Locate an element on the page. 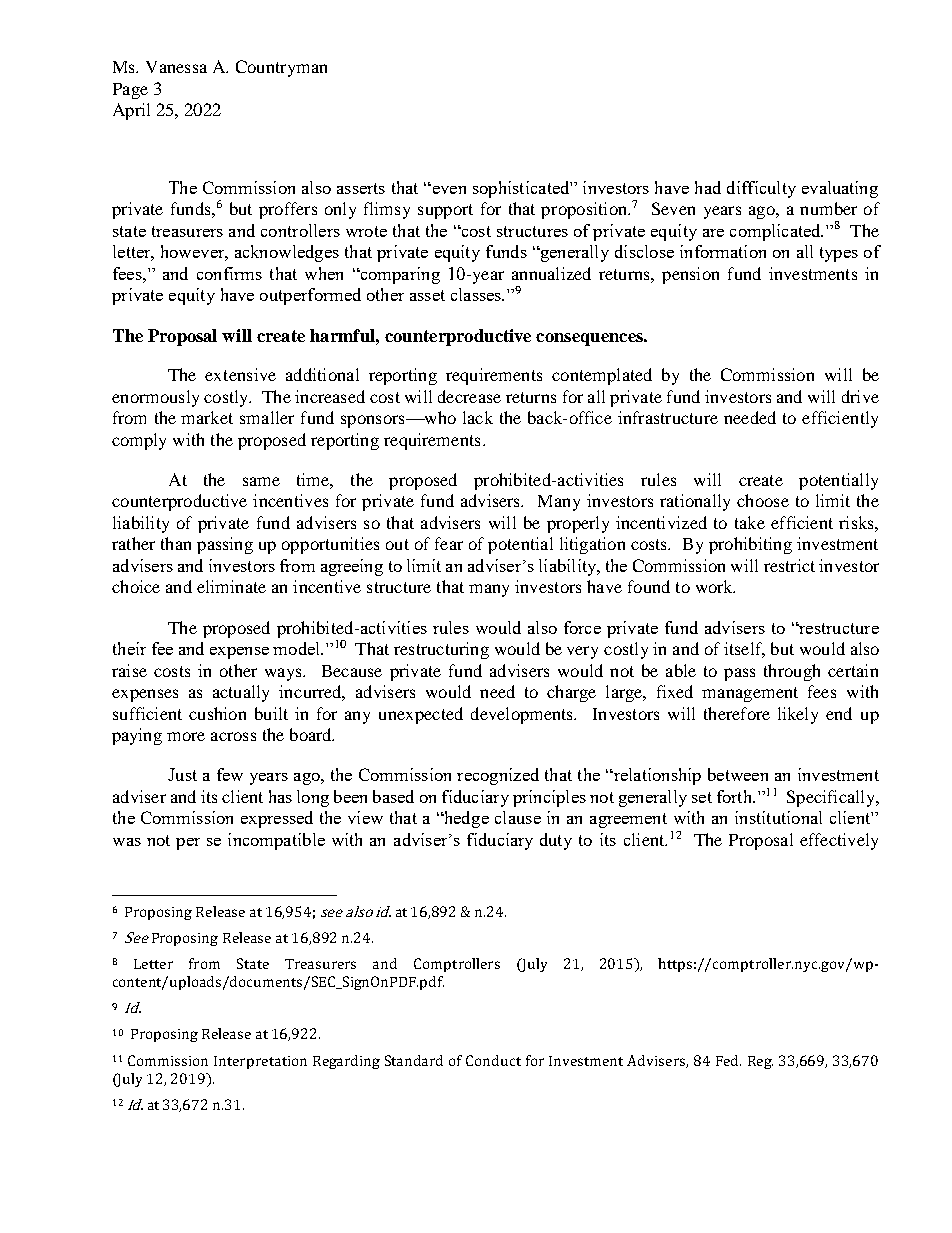  Conduct is located at coordinates (493, 1060).
